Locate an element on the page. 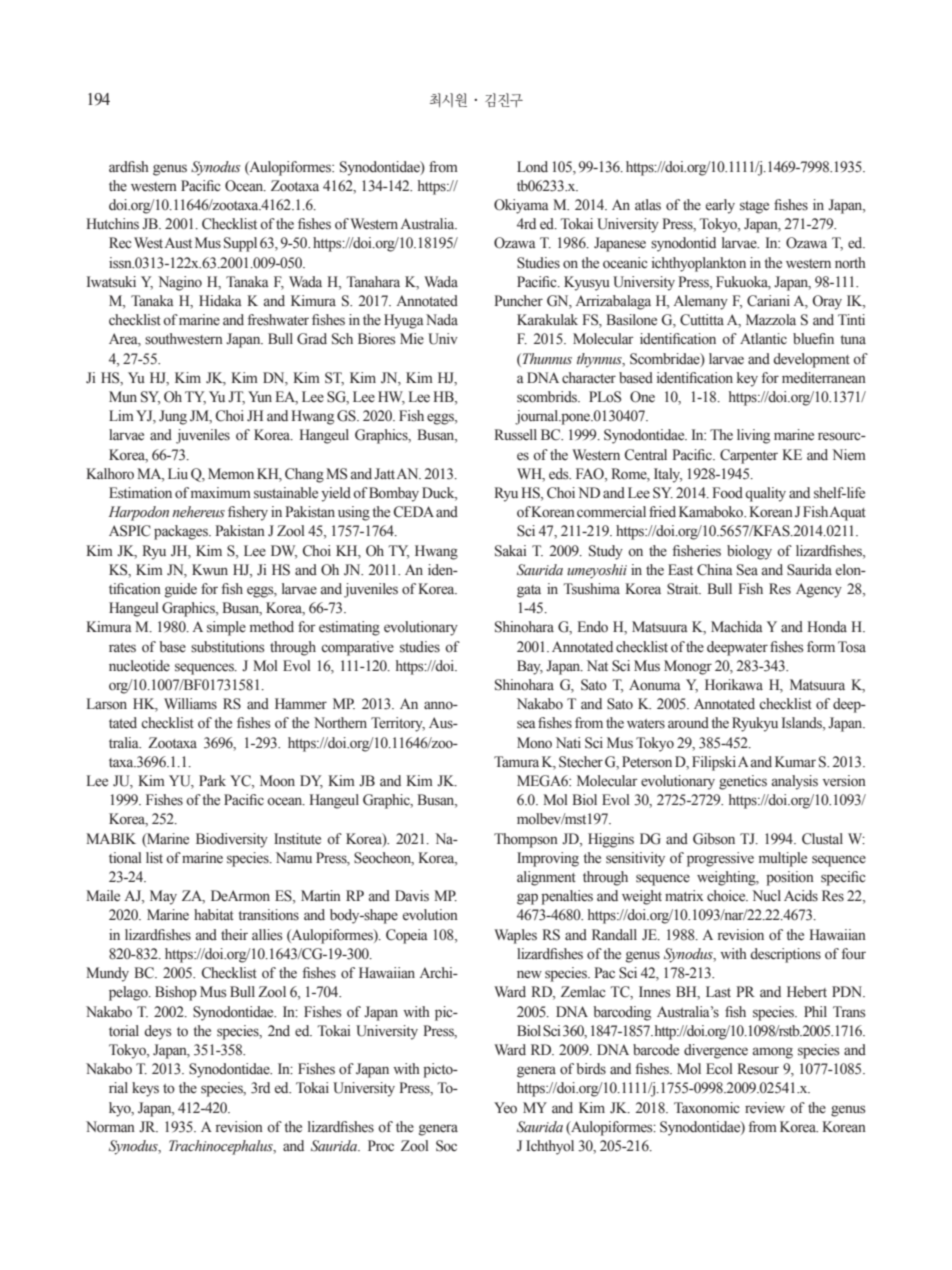 This document has height=1270, width=952. Lond is located at coordinates (532, 167).
